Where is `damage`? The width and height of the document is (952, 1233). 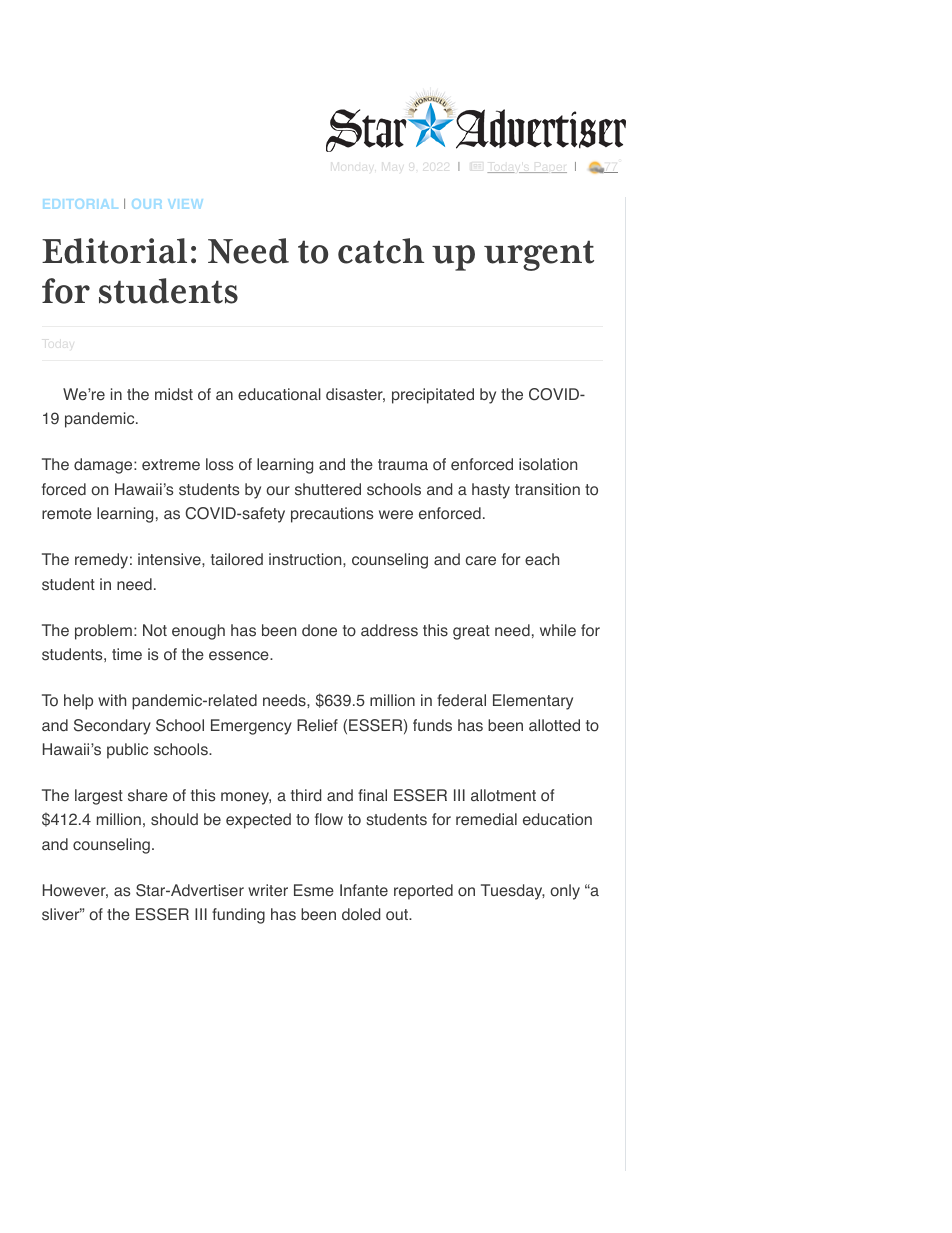 damage is located at coordinates (104, 466).
